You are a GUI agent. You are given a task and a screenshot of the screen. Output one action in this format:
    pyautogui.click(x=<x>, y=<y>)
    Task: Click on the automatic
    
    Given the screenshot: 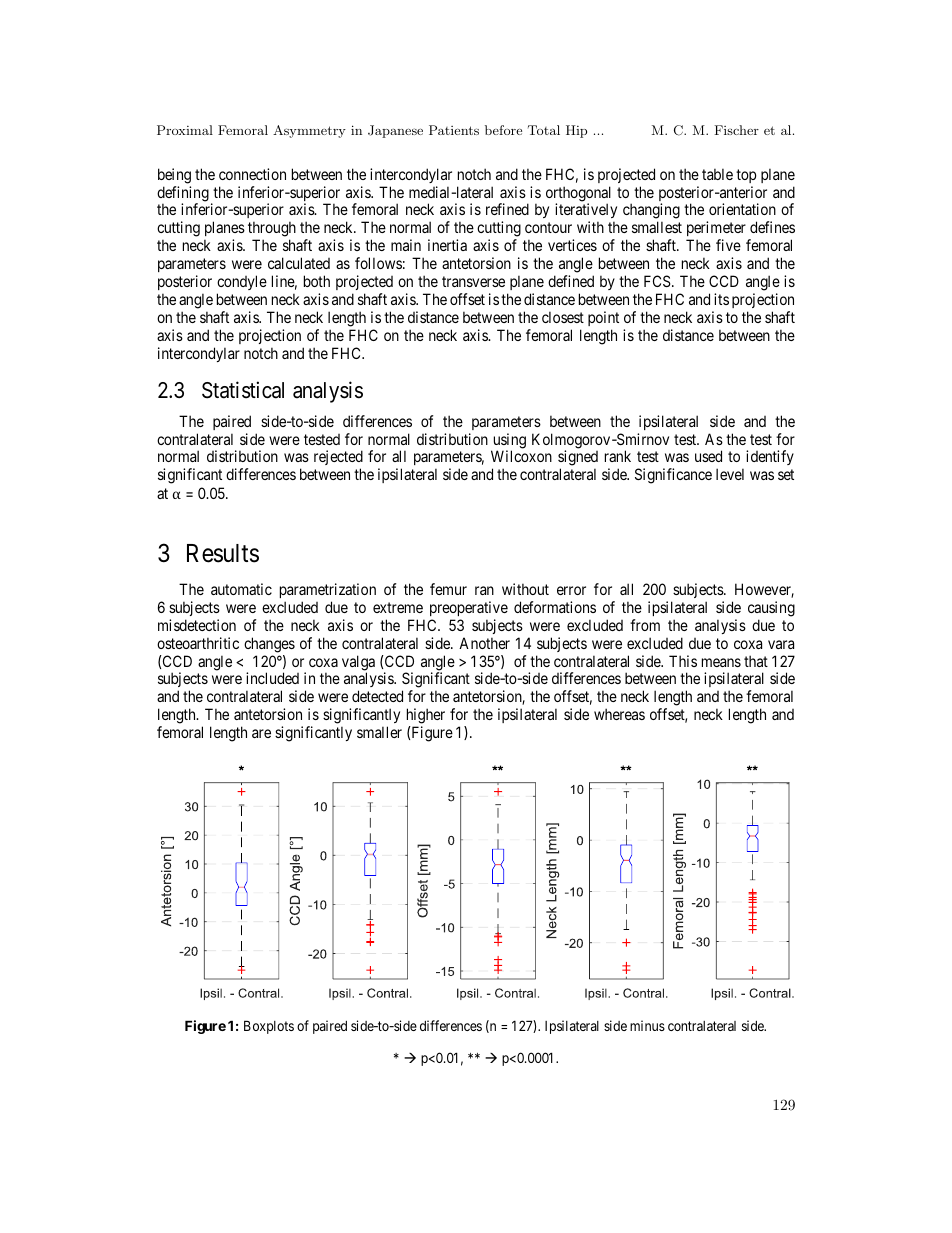 What is the action you would take?
    pyautogui.click(x=241, y=589)
